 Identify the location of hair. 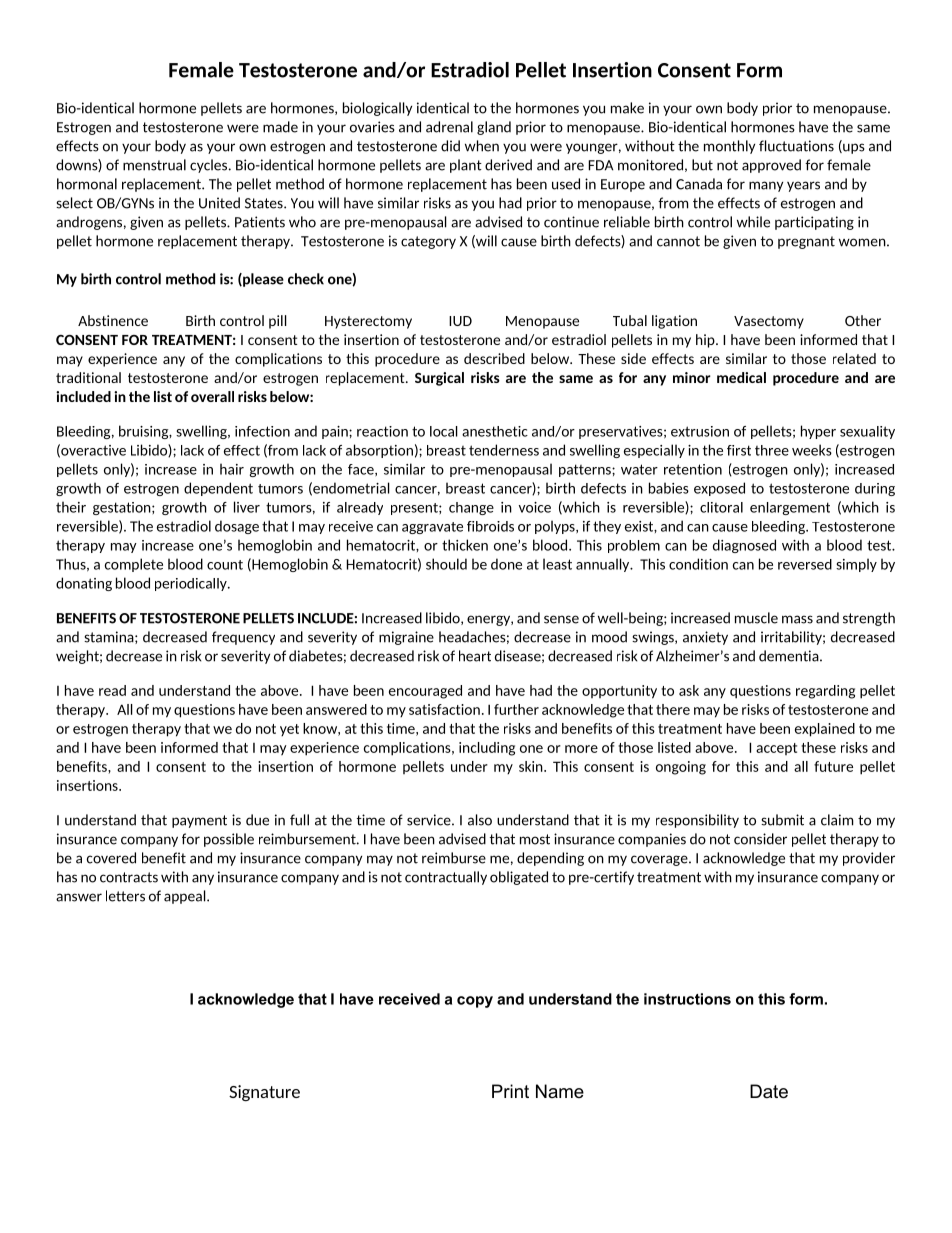
(232, 469).
